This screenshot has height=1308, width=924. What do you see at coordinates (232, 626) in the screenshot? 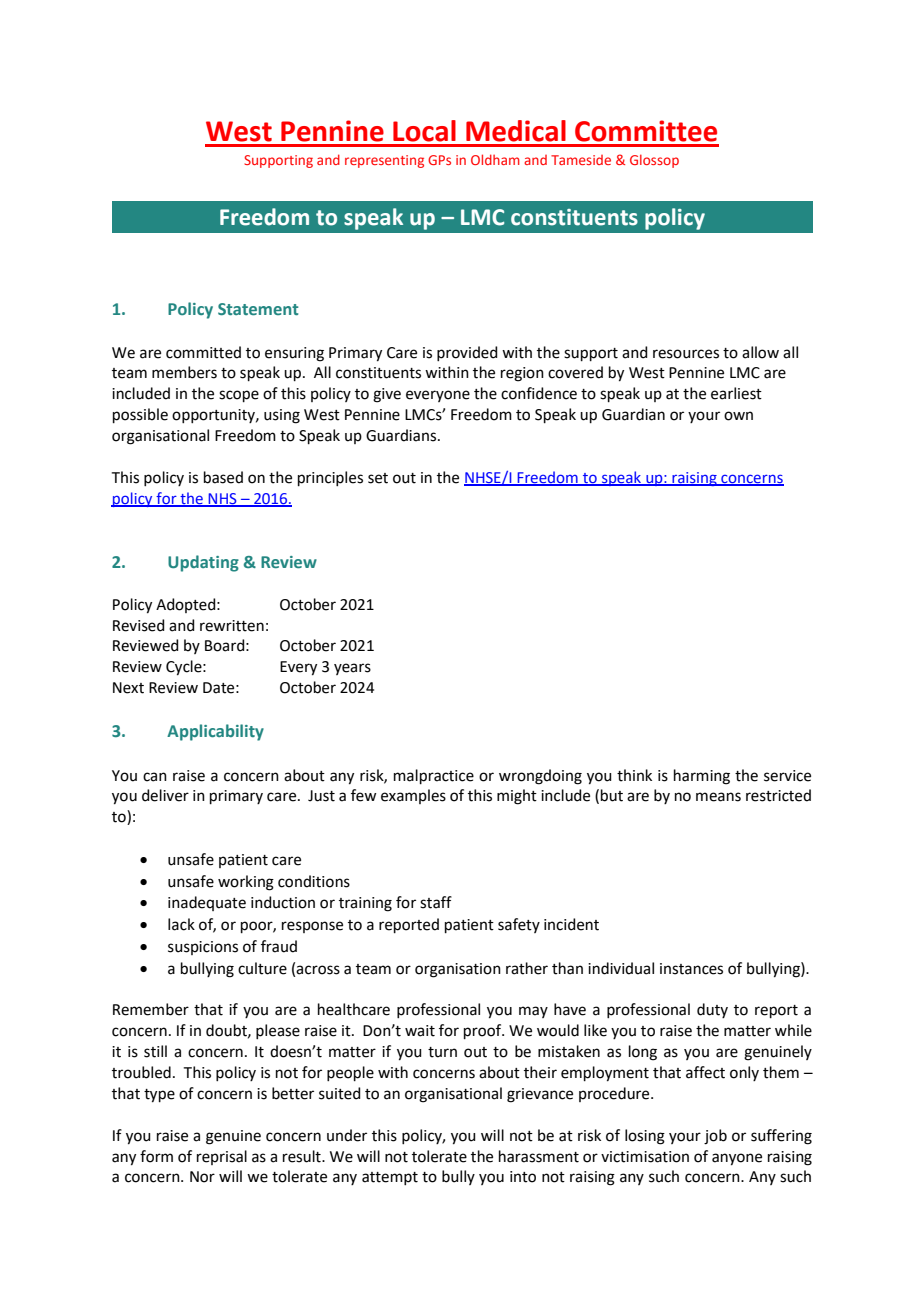
I see `rewritten` at bounding box center [232, 626].
